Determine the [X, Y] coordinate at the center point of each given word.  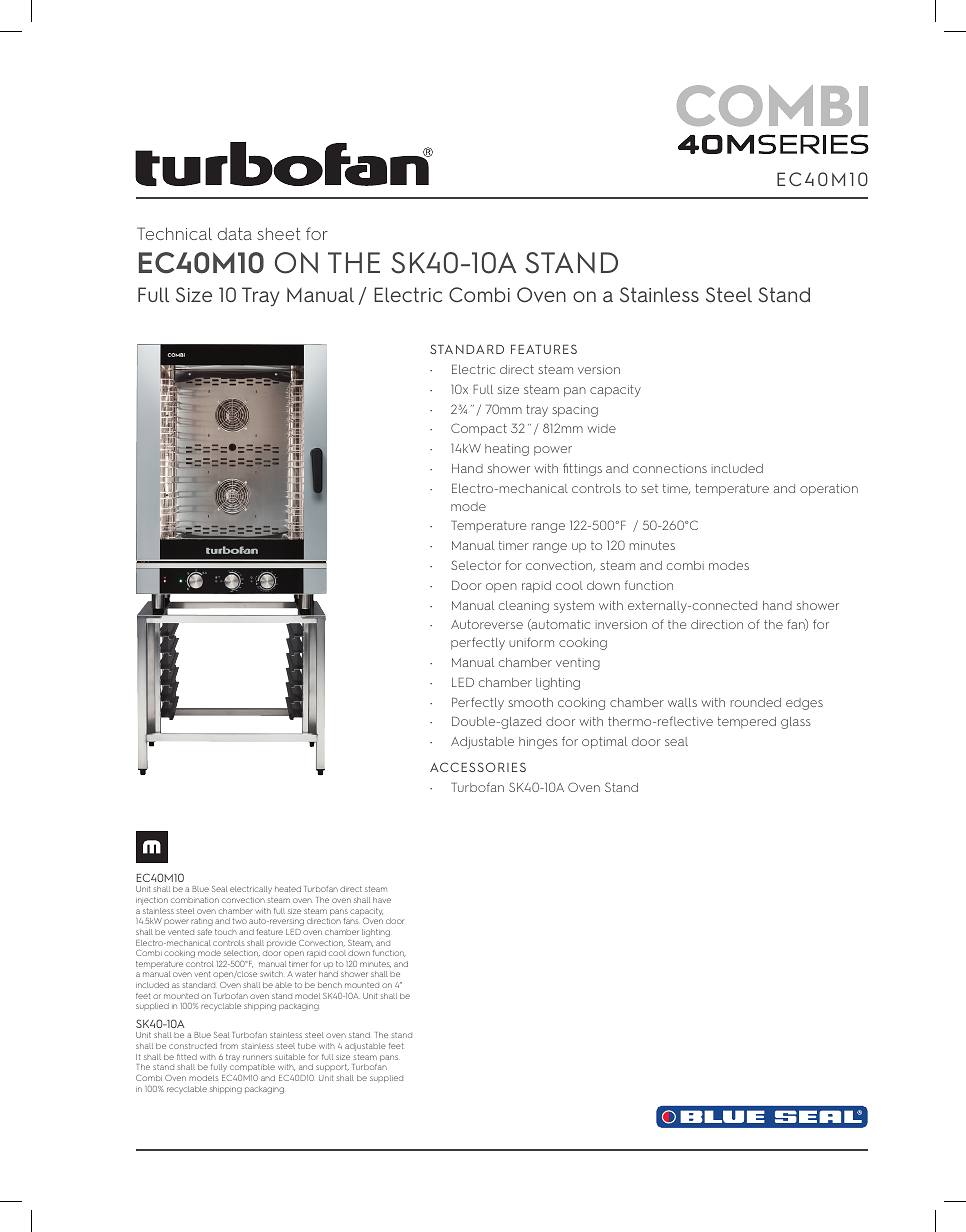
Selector [476, 565]
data [235, 233]
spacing [575, 411]
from [229, 1046]
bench [330, 985]
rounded [756, 702]
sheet [278, 233]
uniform [531, 642]
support [332, 1068]
